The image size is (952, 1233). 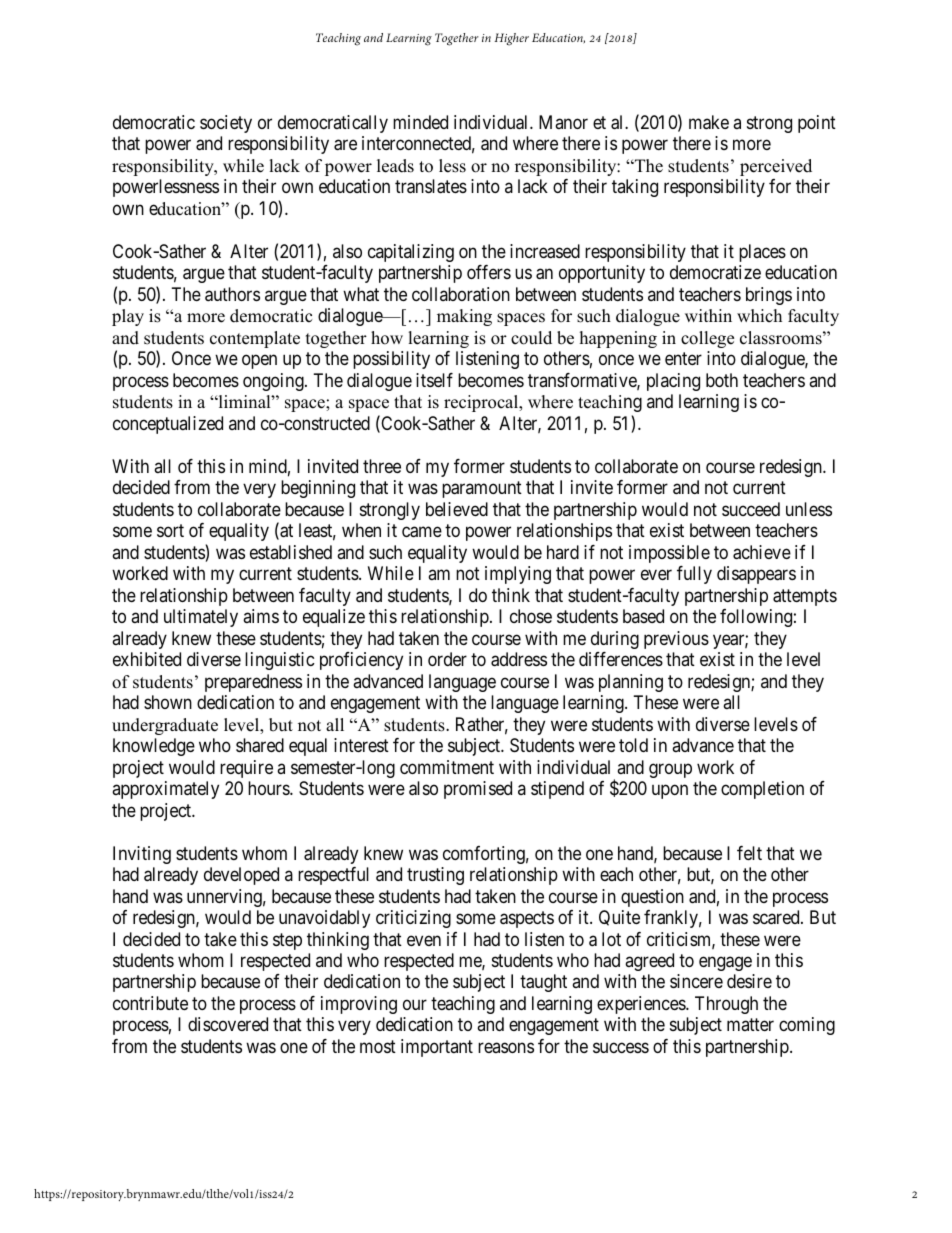 I want to click on discovered, so click(x=228, y=1024).
